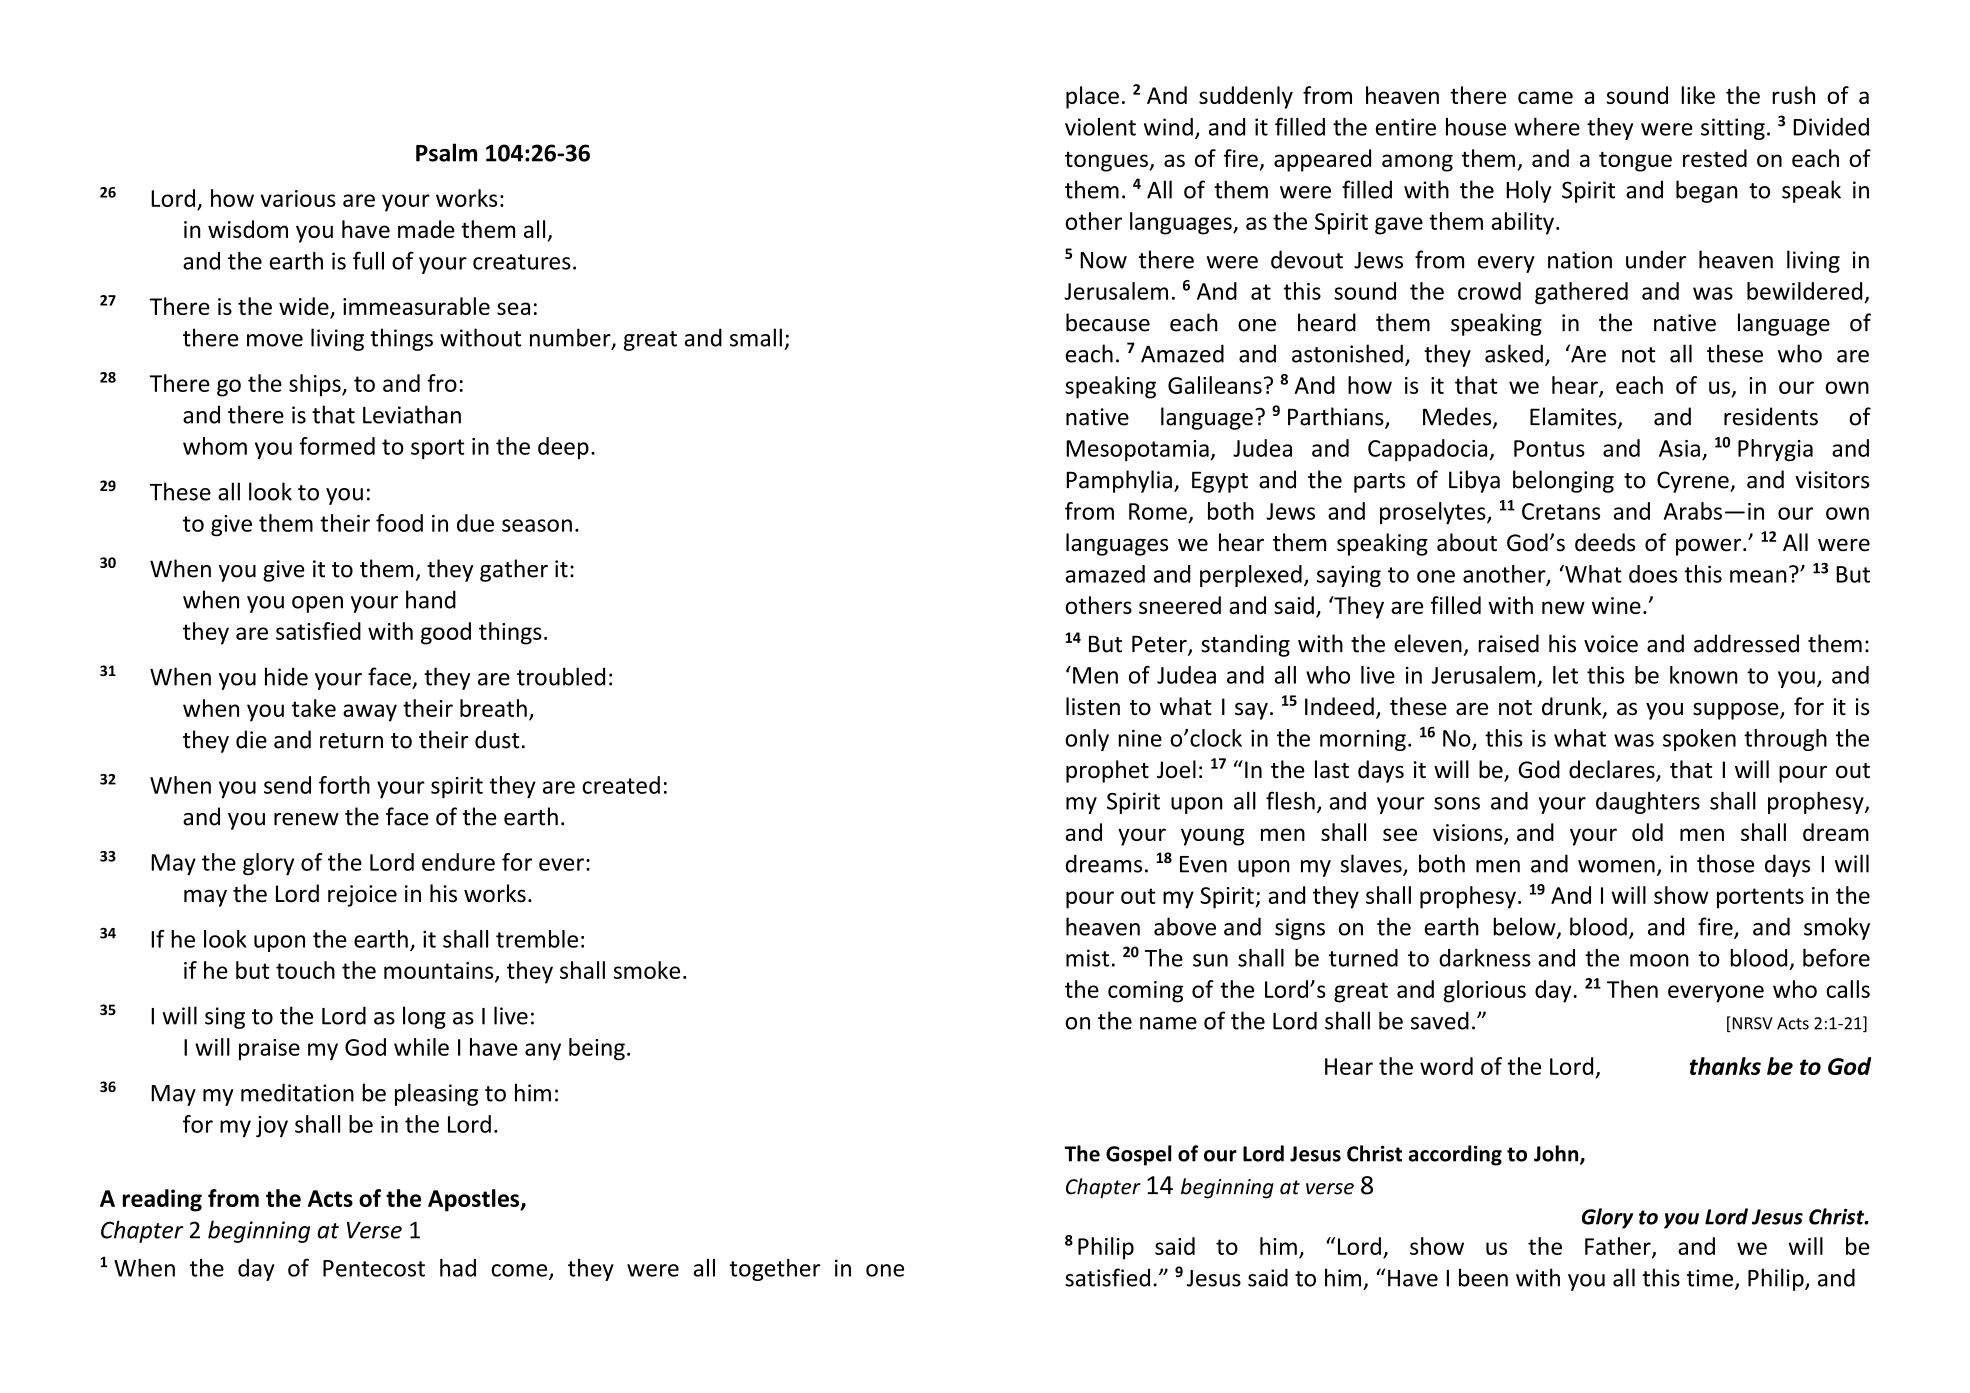 The image size is (1970, 1393). What do you see at coordinates (1659, 960) in the image?
I see `moon` at bounding box center [1659, 960].
